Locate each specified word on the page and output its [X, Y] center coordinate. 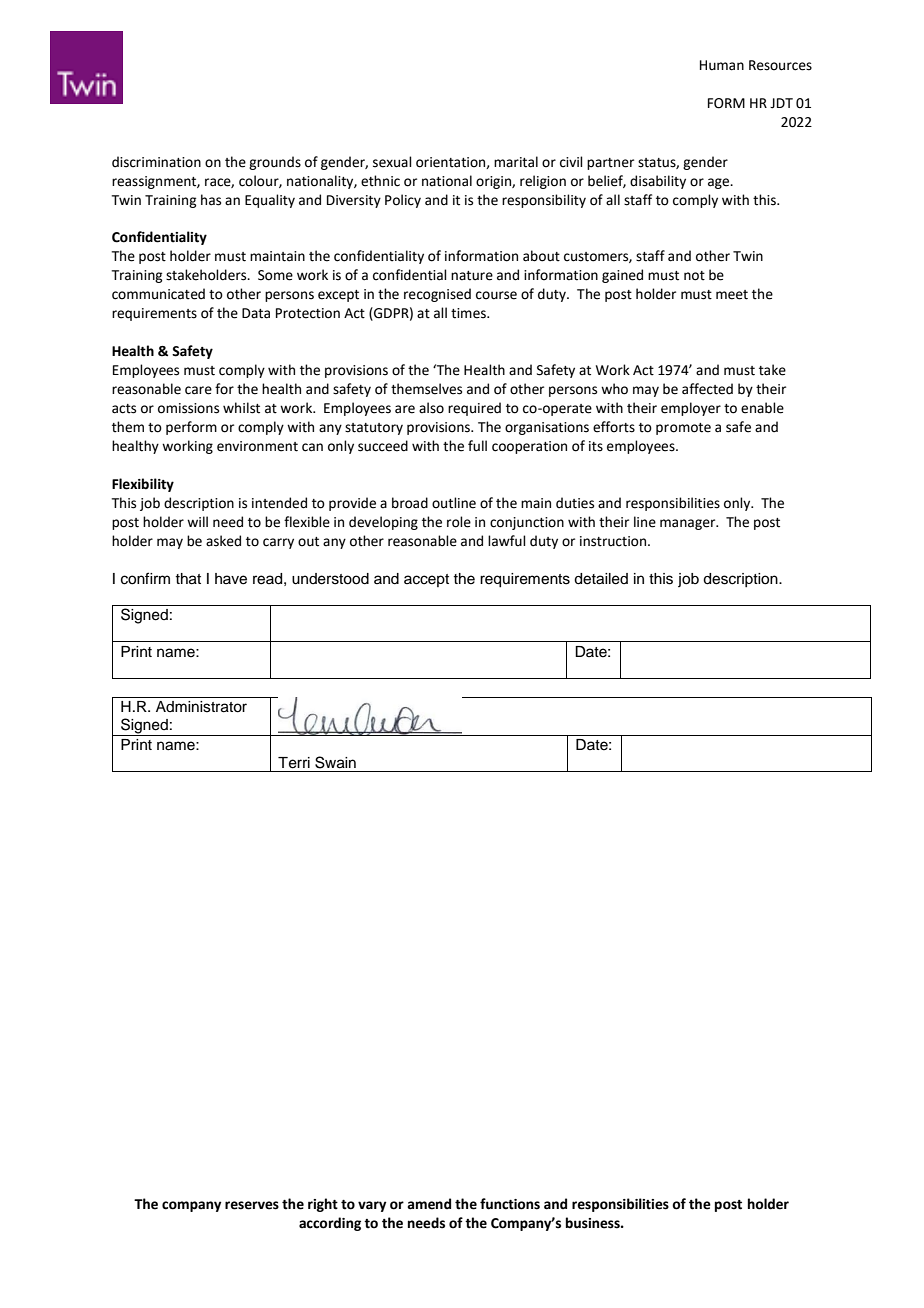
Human [722, 65]
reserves [252, 1205]
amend [429, 1204]
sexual [392, 162]
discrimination [156, 162]
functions [510, 1204]
